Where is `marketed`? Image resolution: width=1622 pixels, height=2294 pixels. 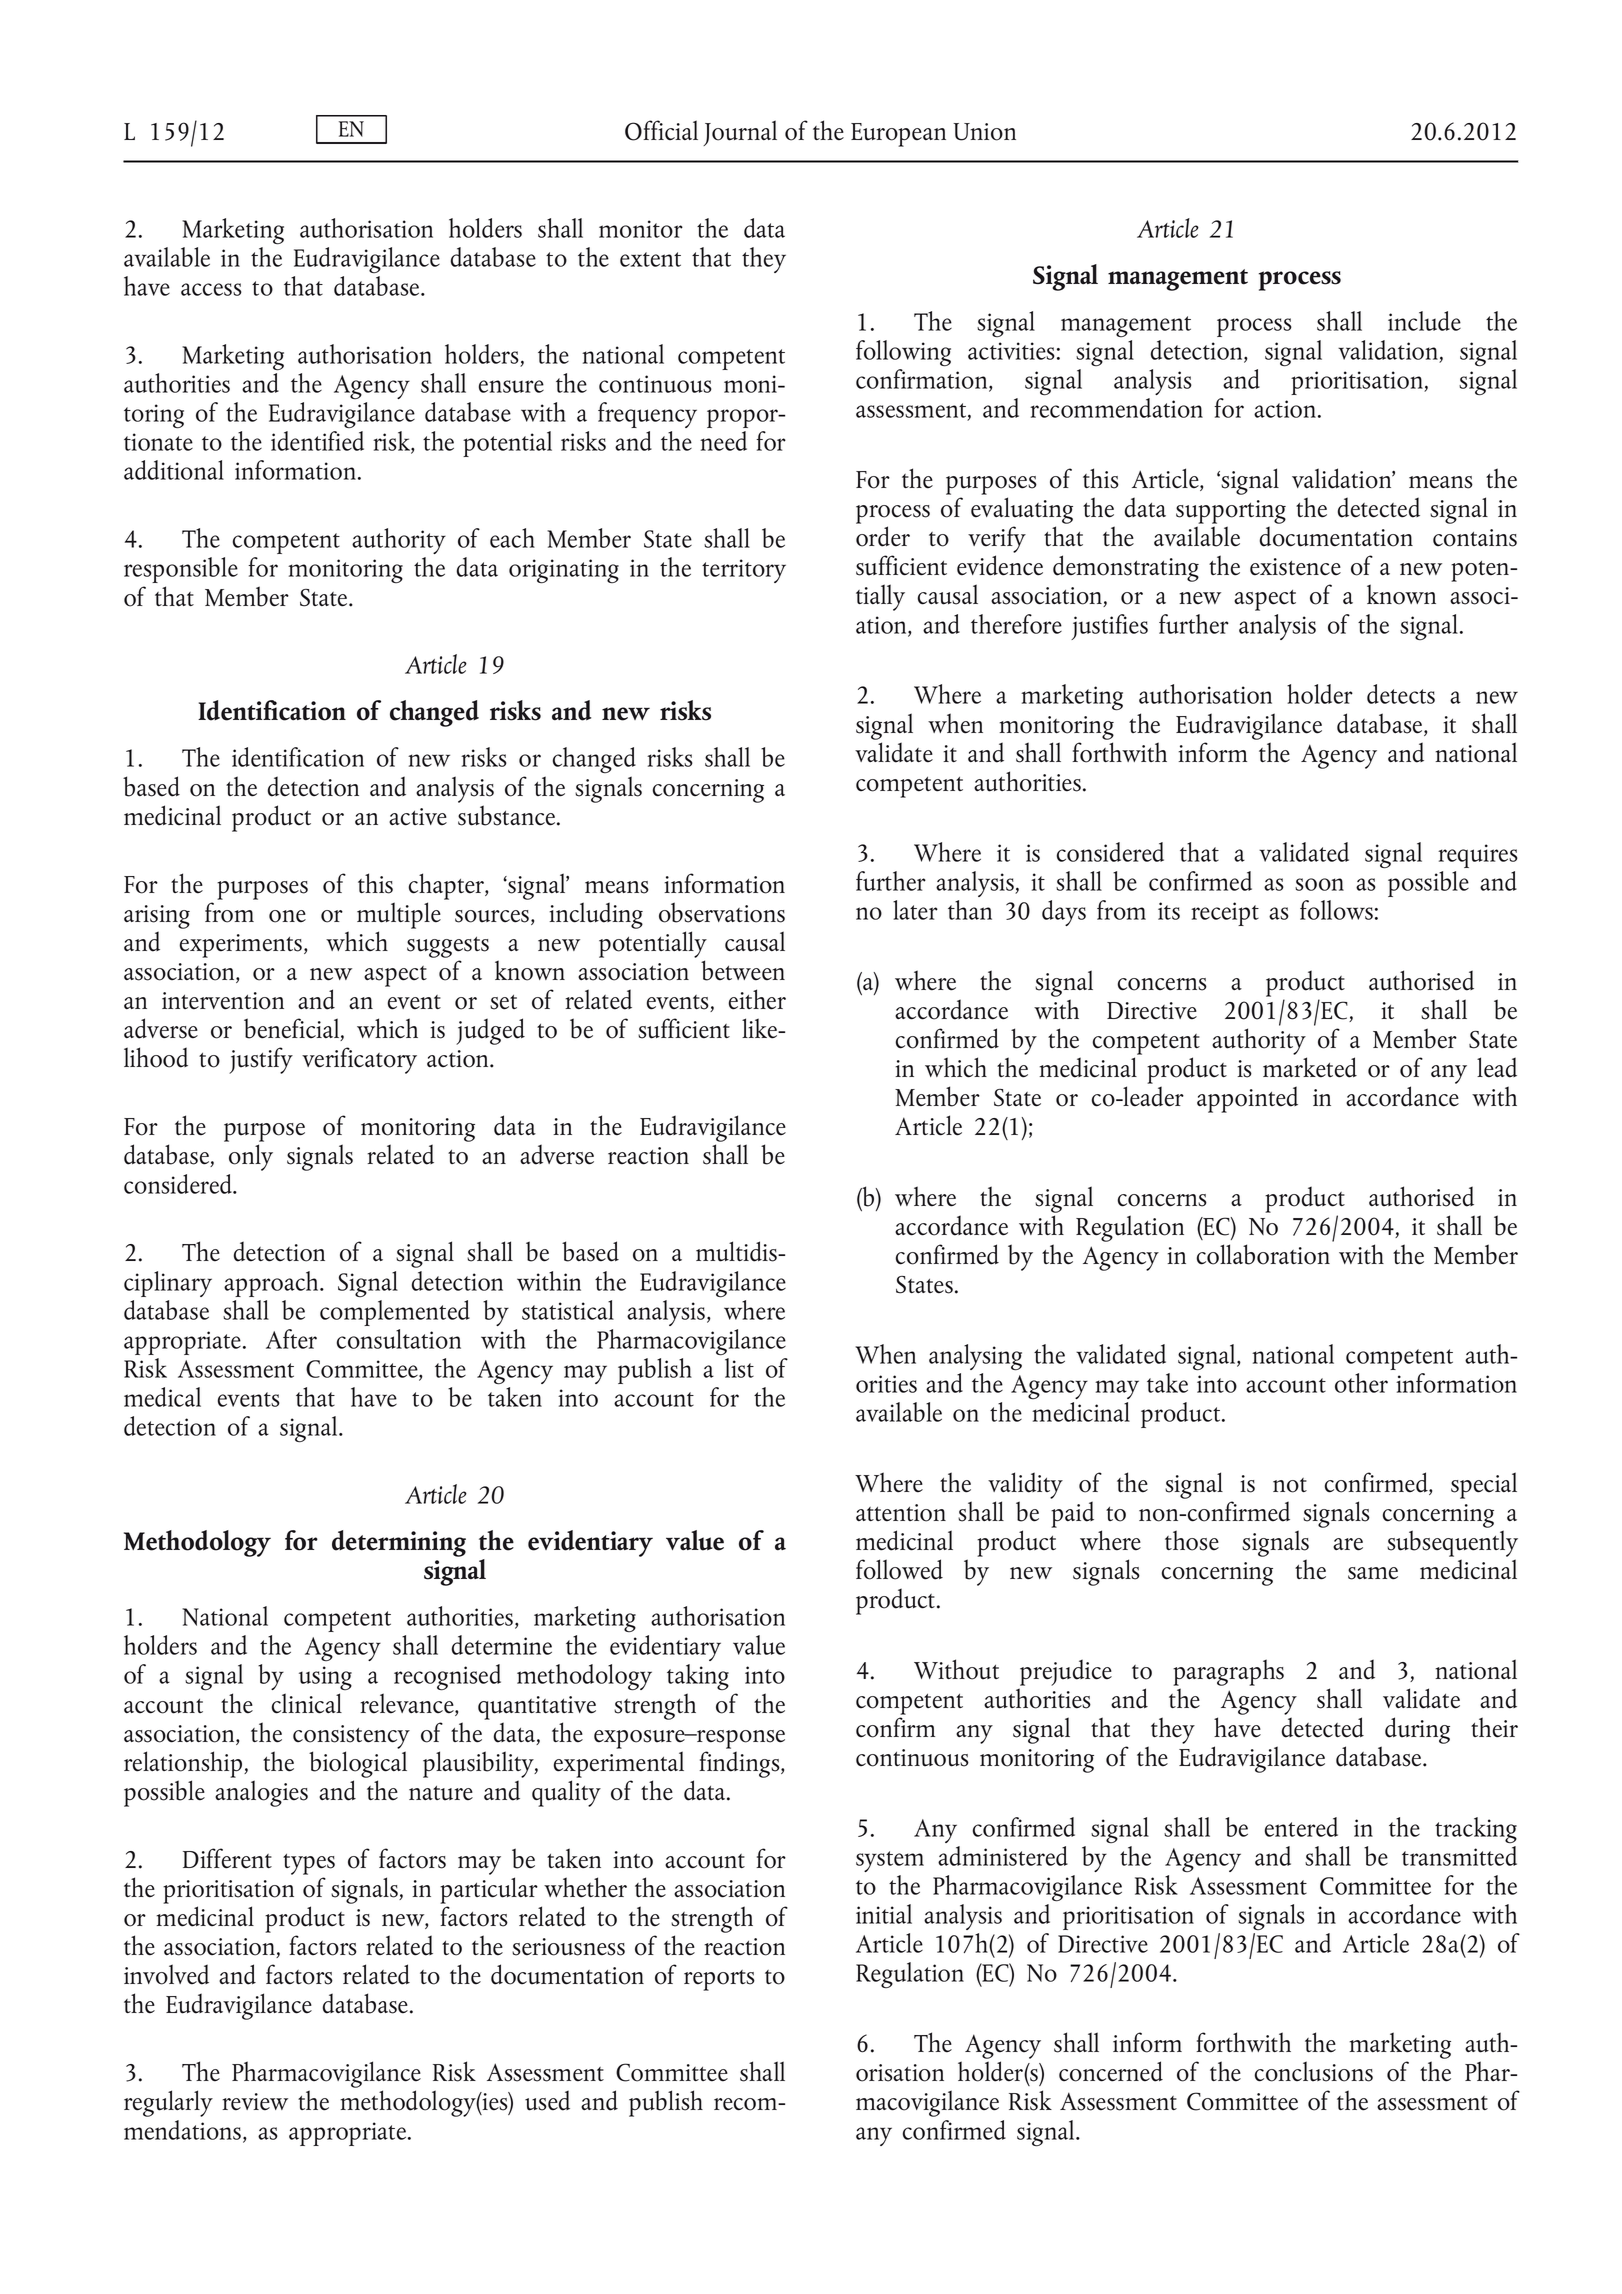
marketed is located at coordinates (1310, 1067).
